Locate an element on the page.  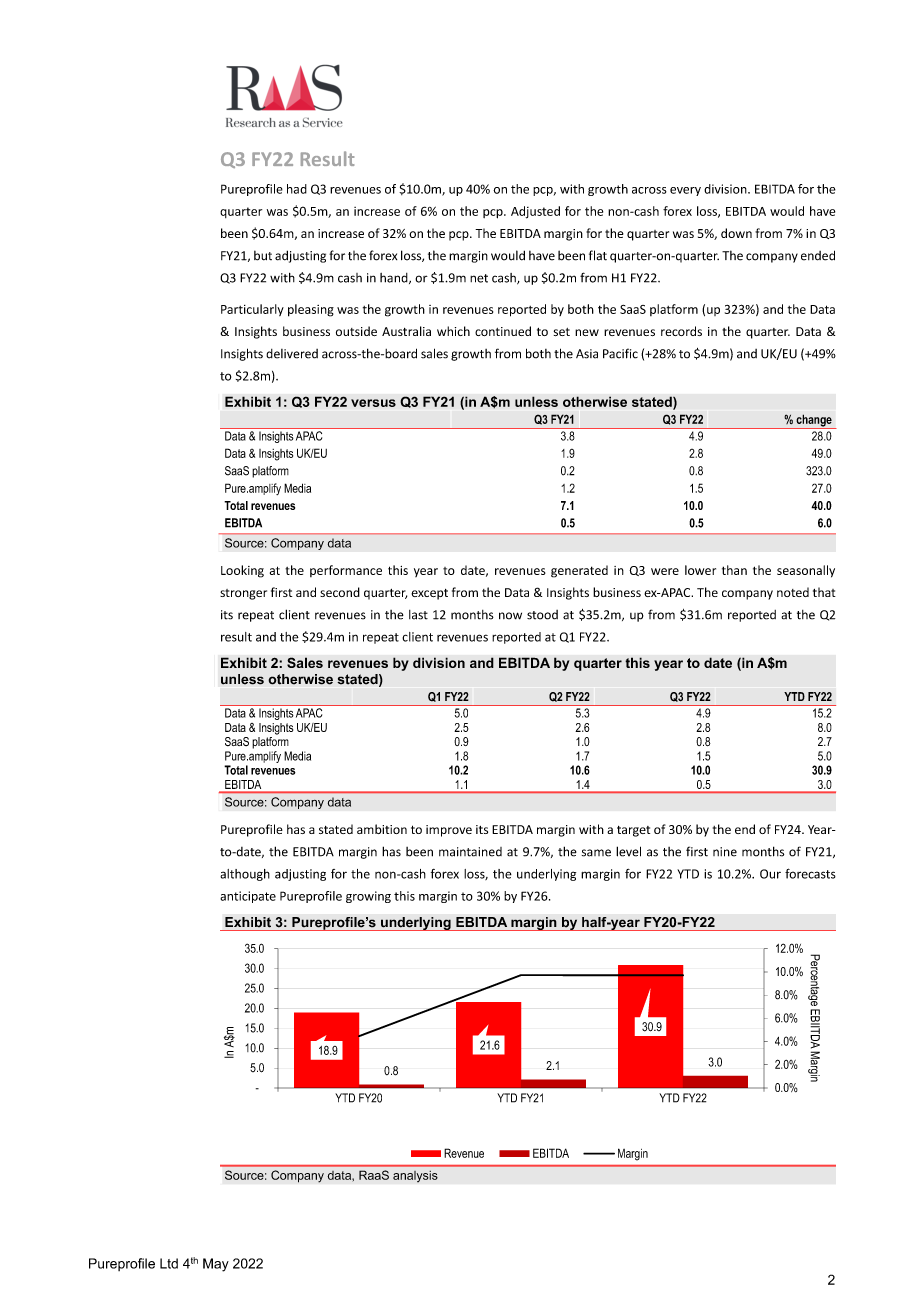
May is located at coordinates (216, 1265).
